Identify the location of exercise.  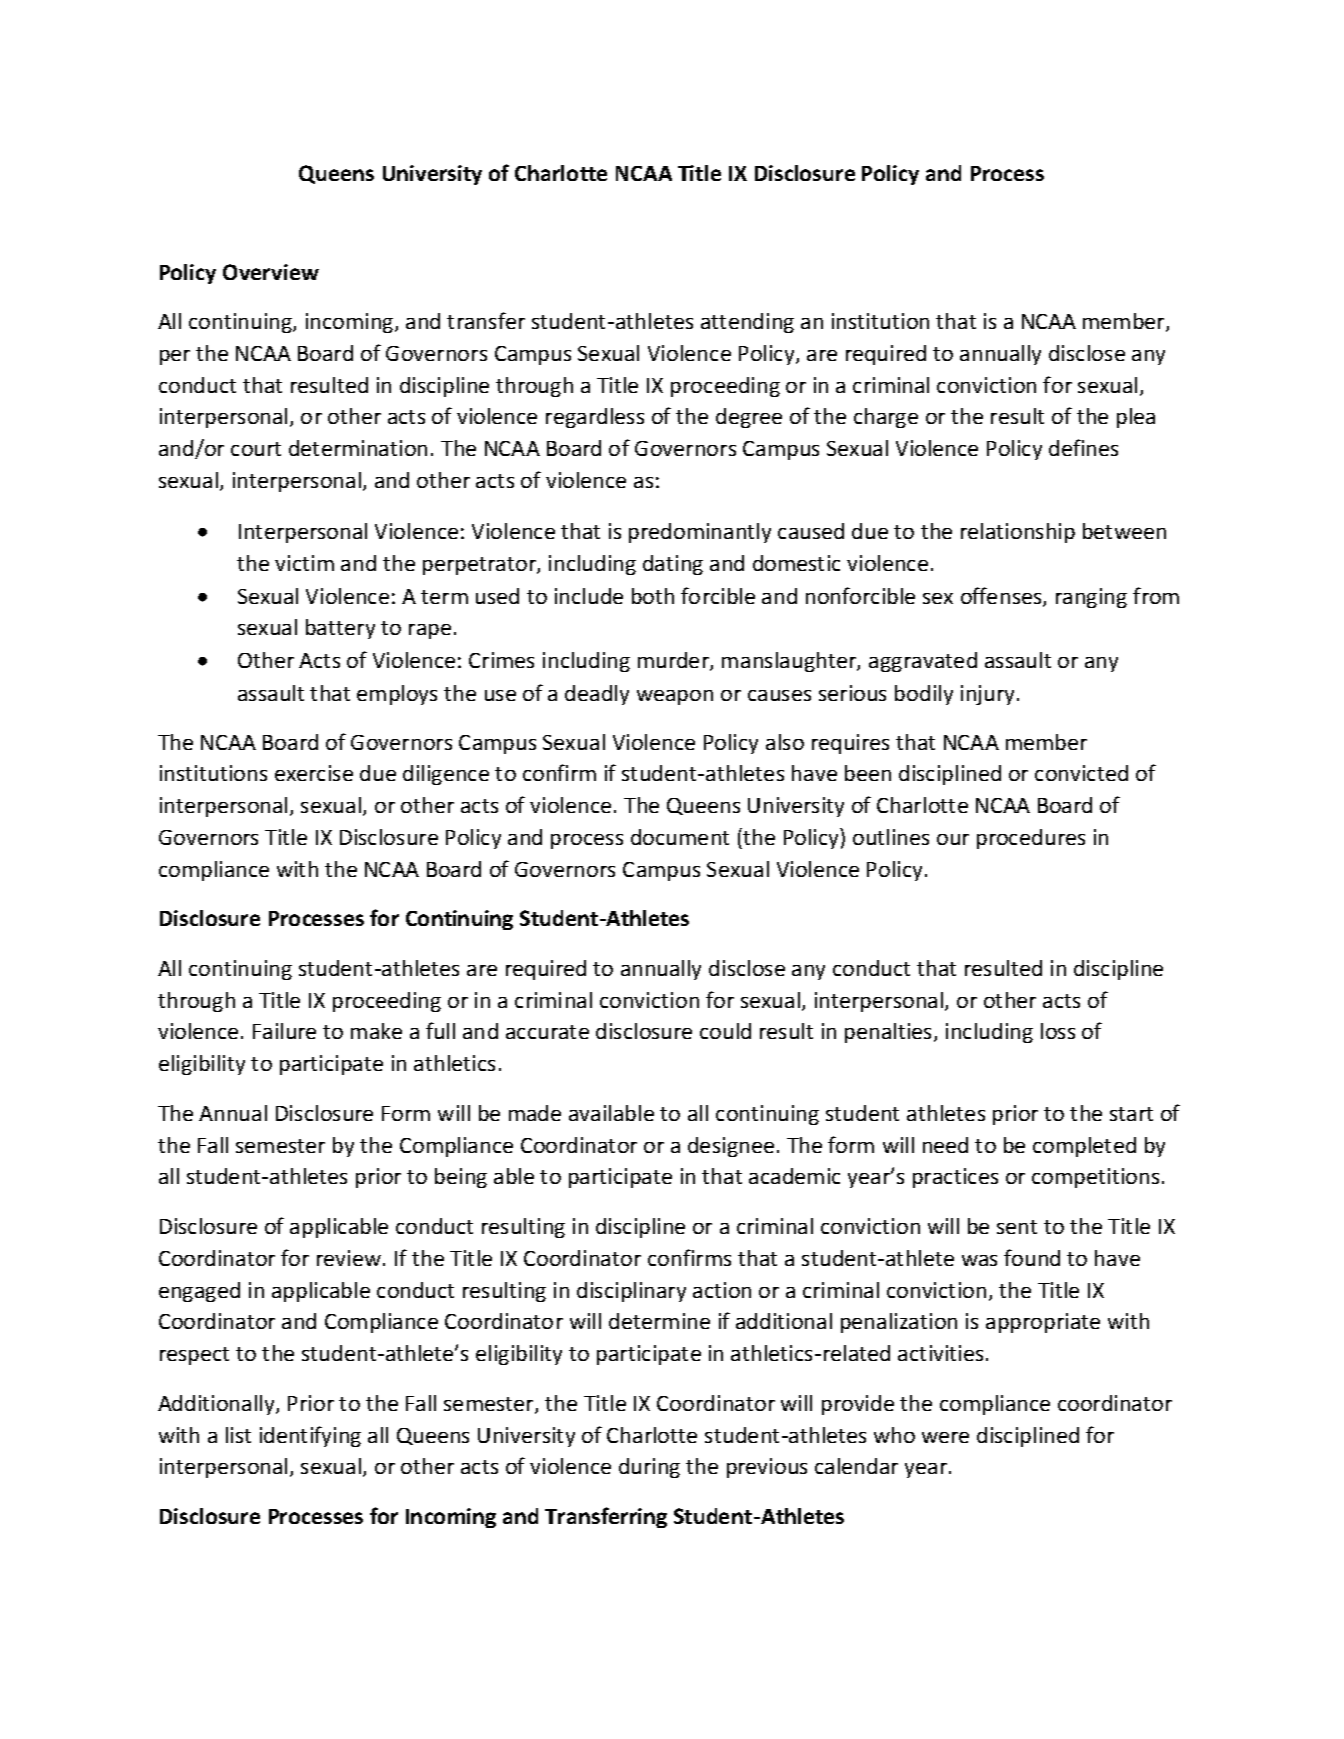
(314, 773).
